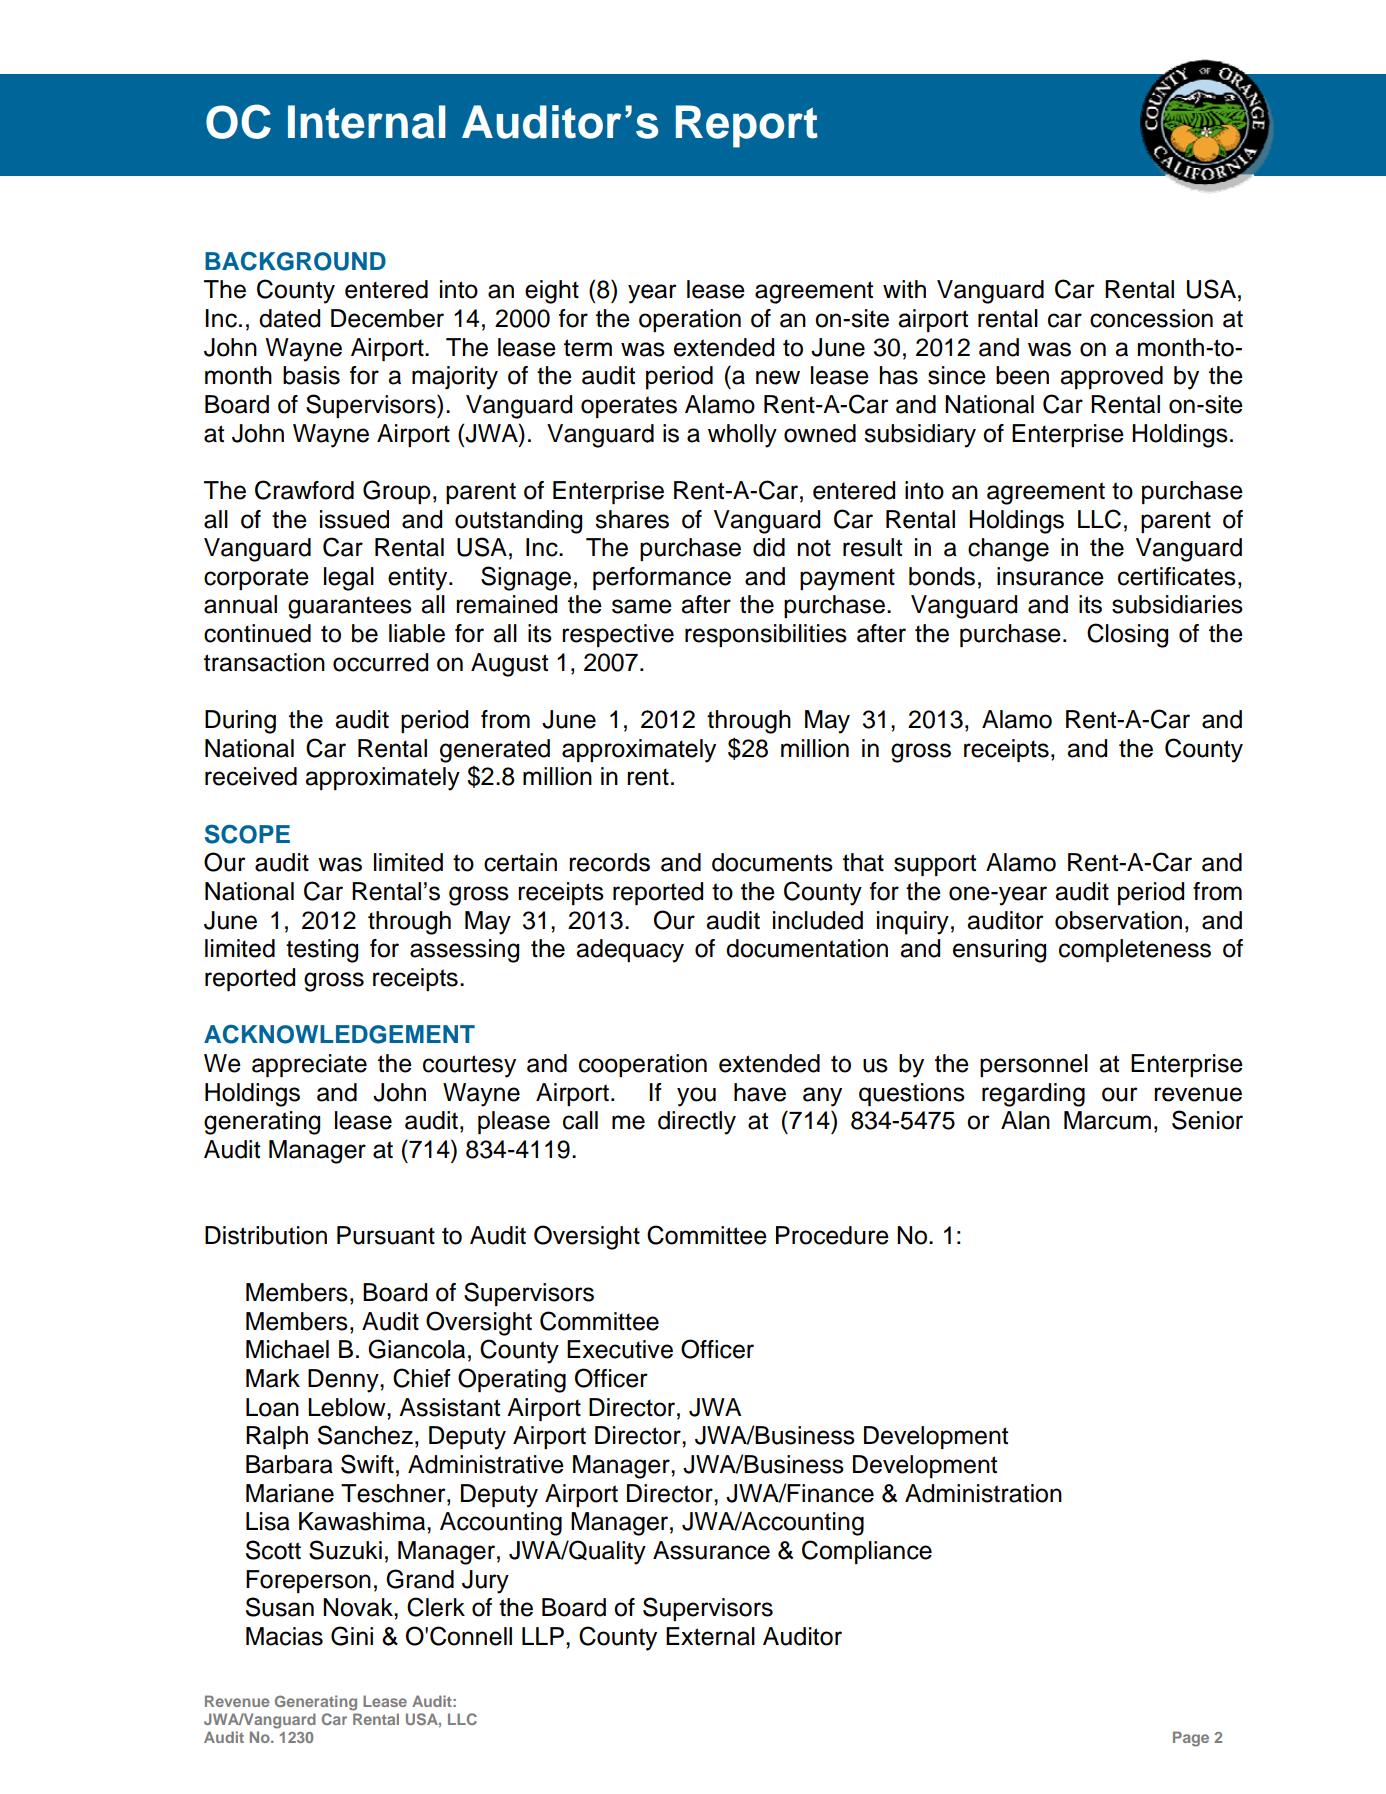 Image resolution: width=1386 pixels, height=1794 pixels. Describe the element at coordinates (552, 292) in the screenshot. I see `eight` at that location.
